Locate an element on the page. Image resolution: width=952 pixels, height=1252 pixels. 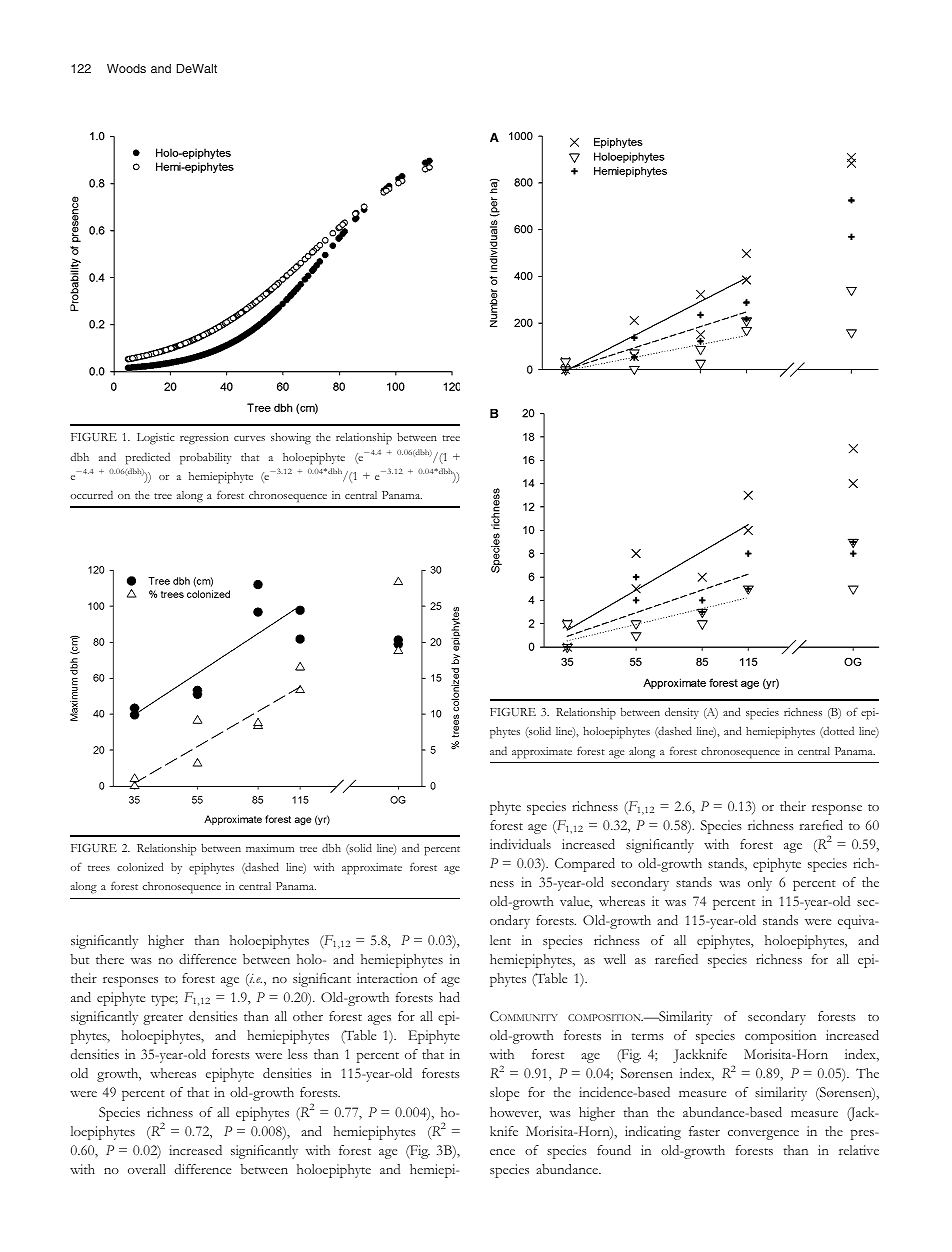
slope is located at coordinates (504, 1094).
